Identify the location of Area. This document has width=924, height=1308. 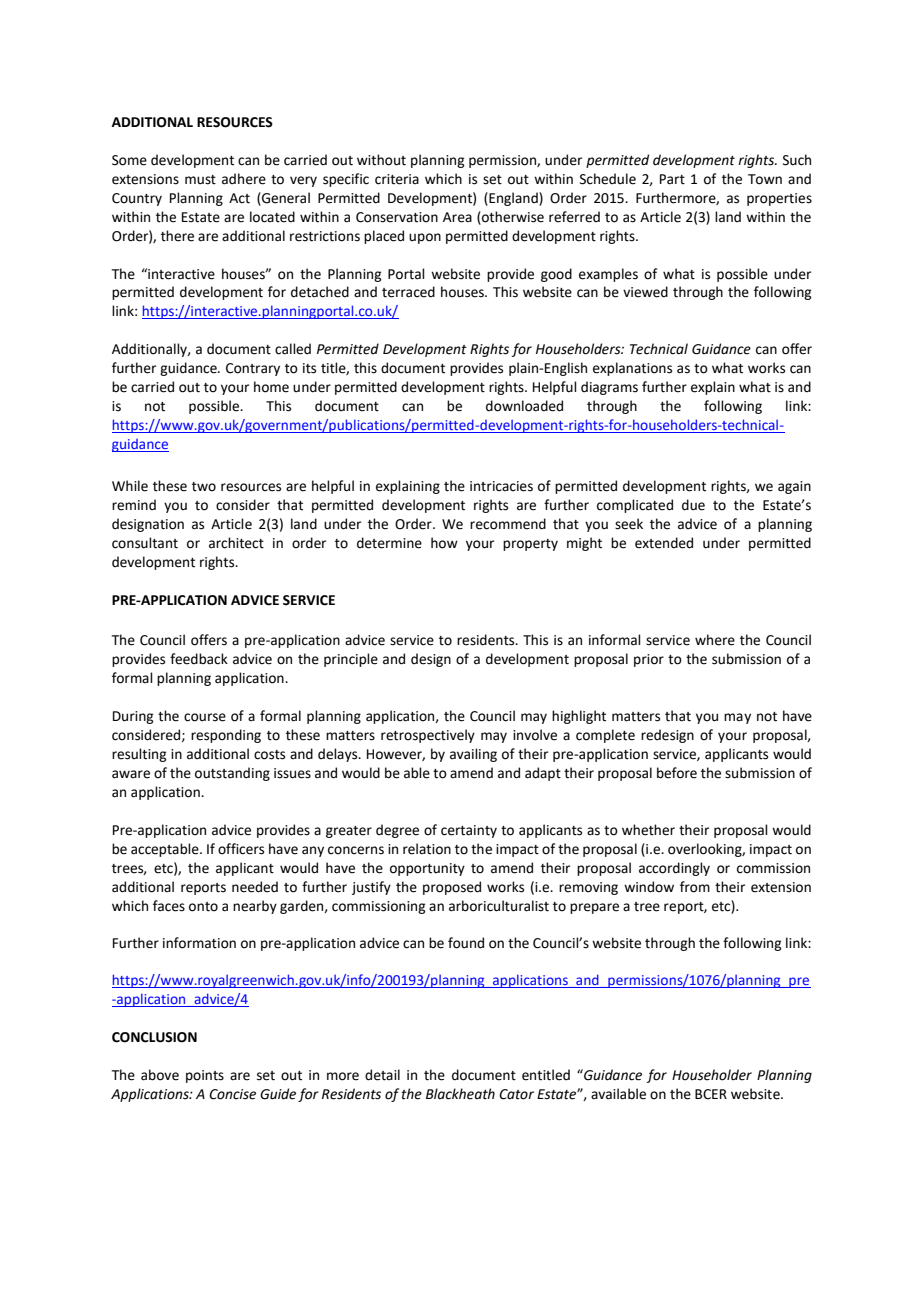
(457, 217).
